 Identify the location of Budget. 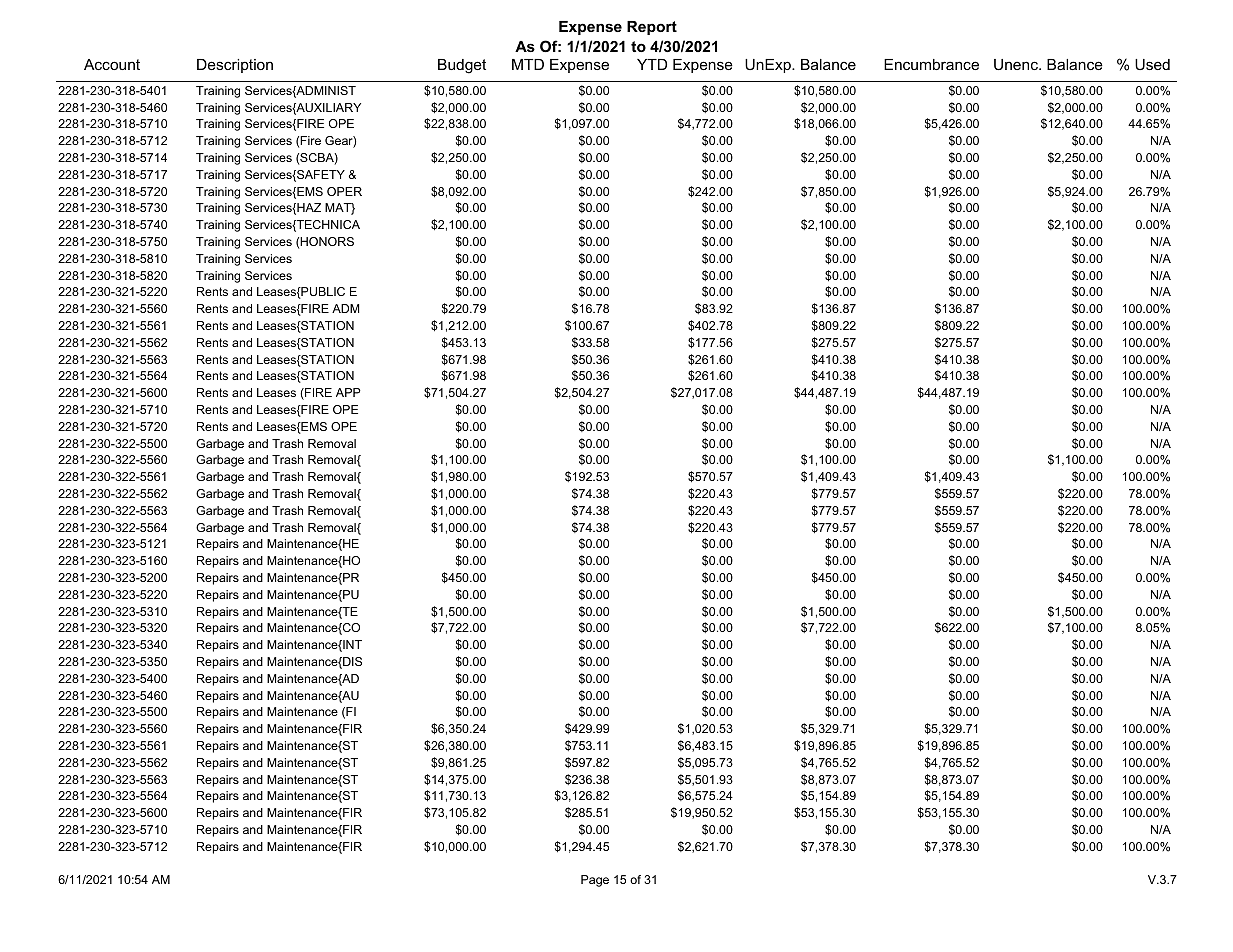
(462, 66).
